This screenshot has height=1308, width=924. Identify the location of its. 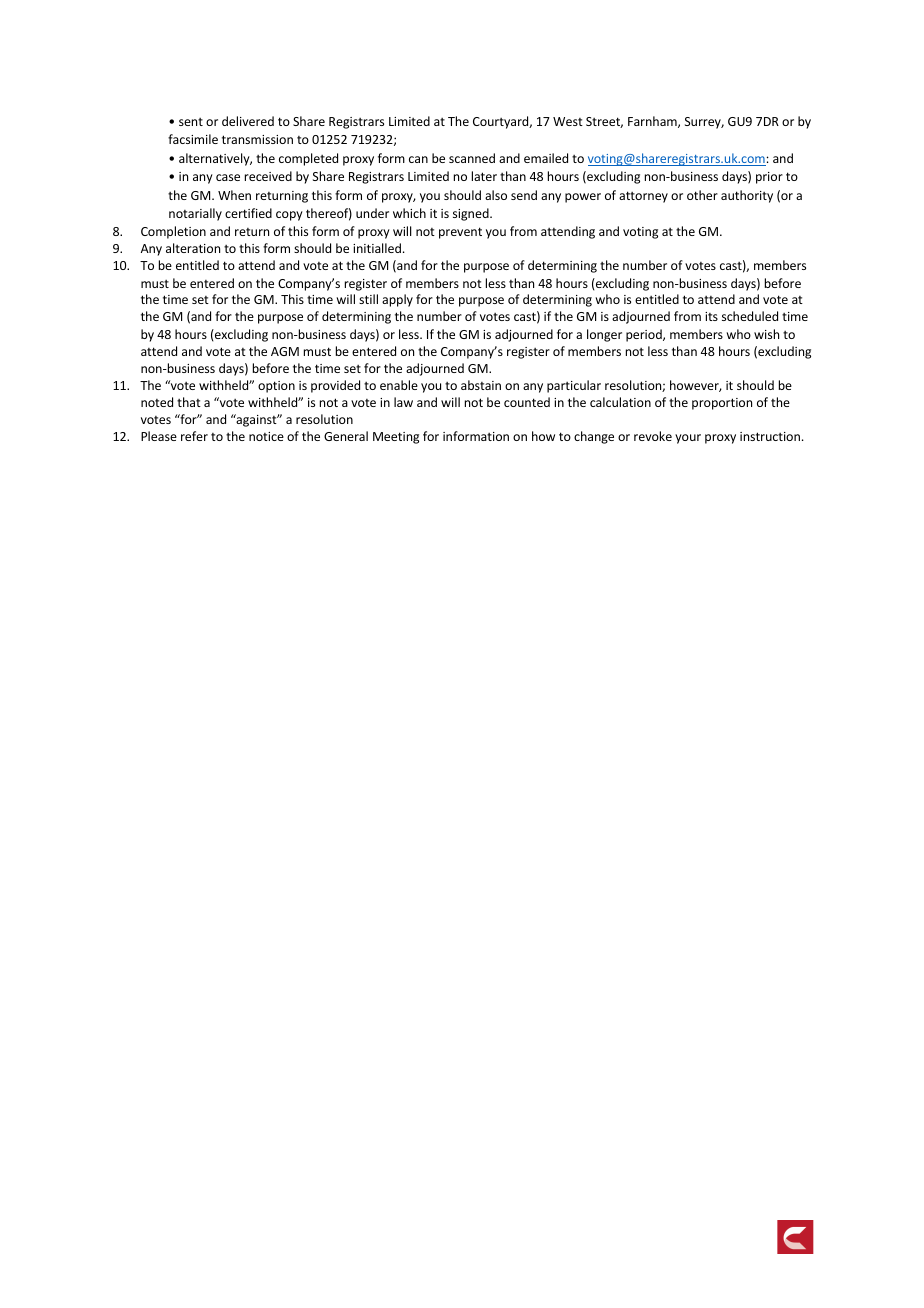
(711, 316).
